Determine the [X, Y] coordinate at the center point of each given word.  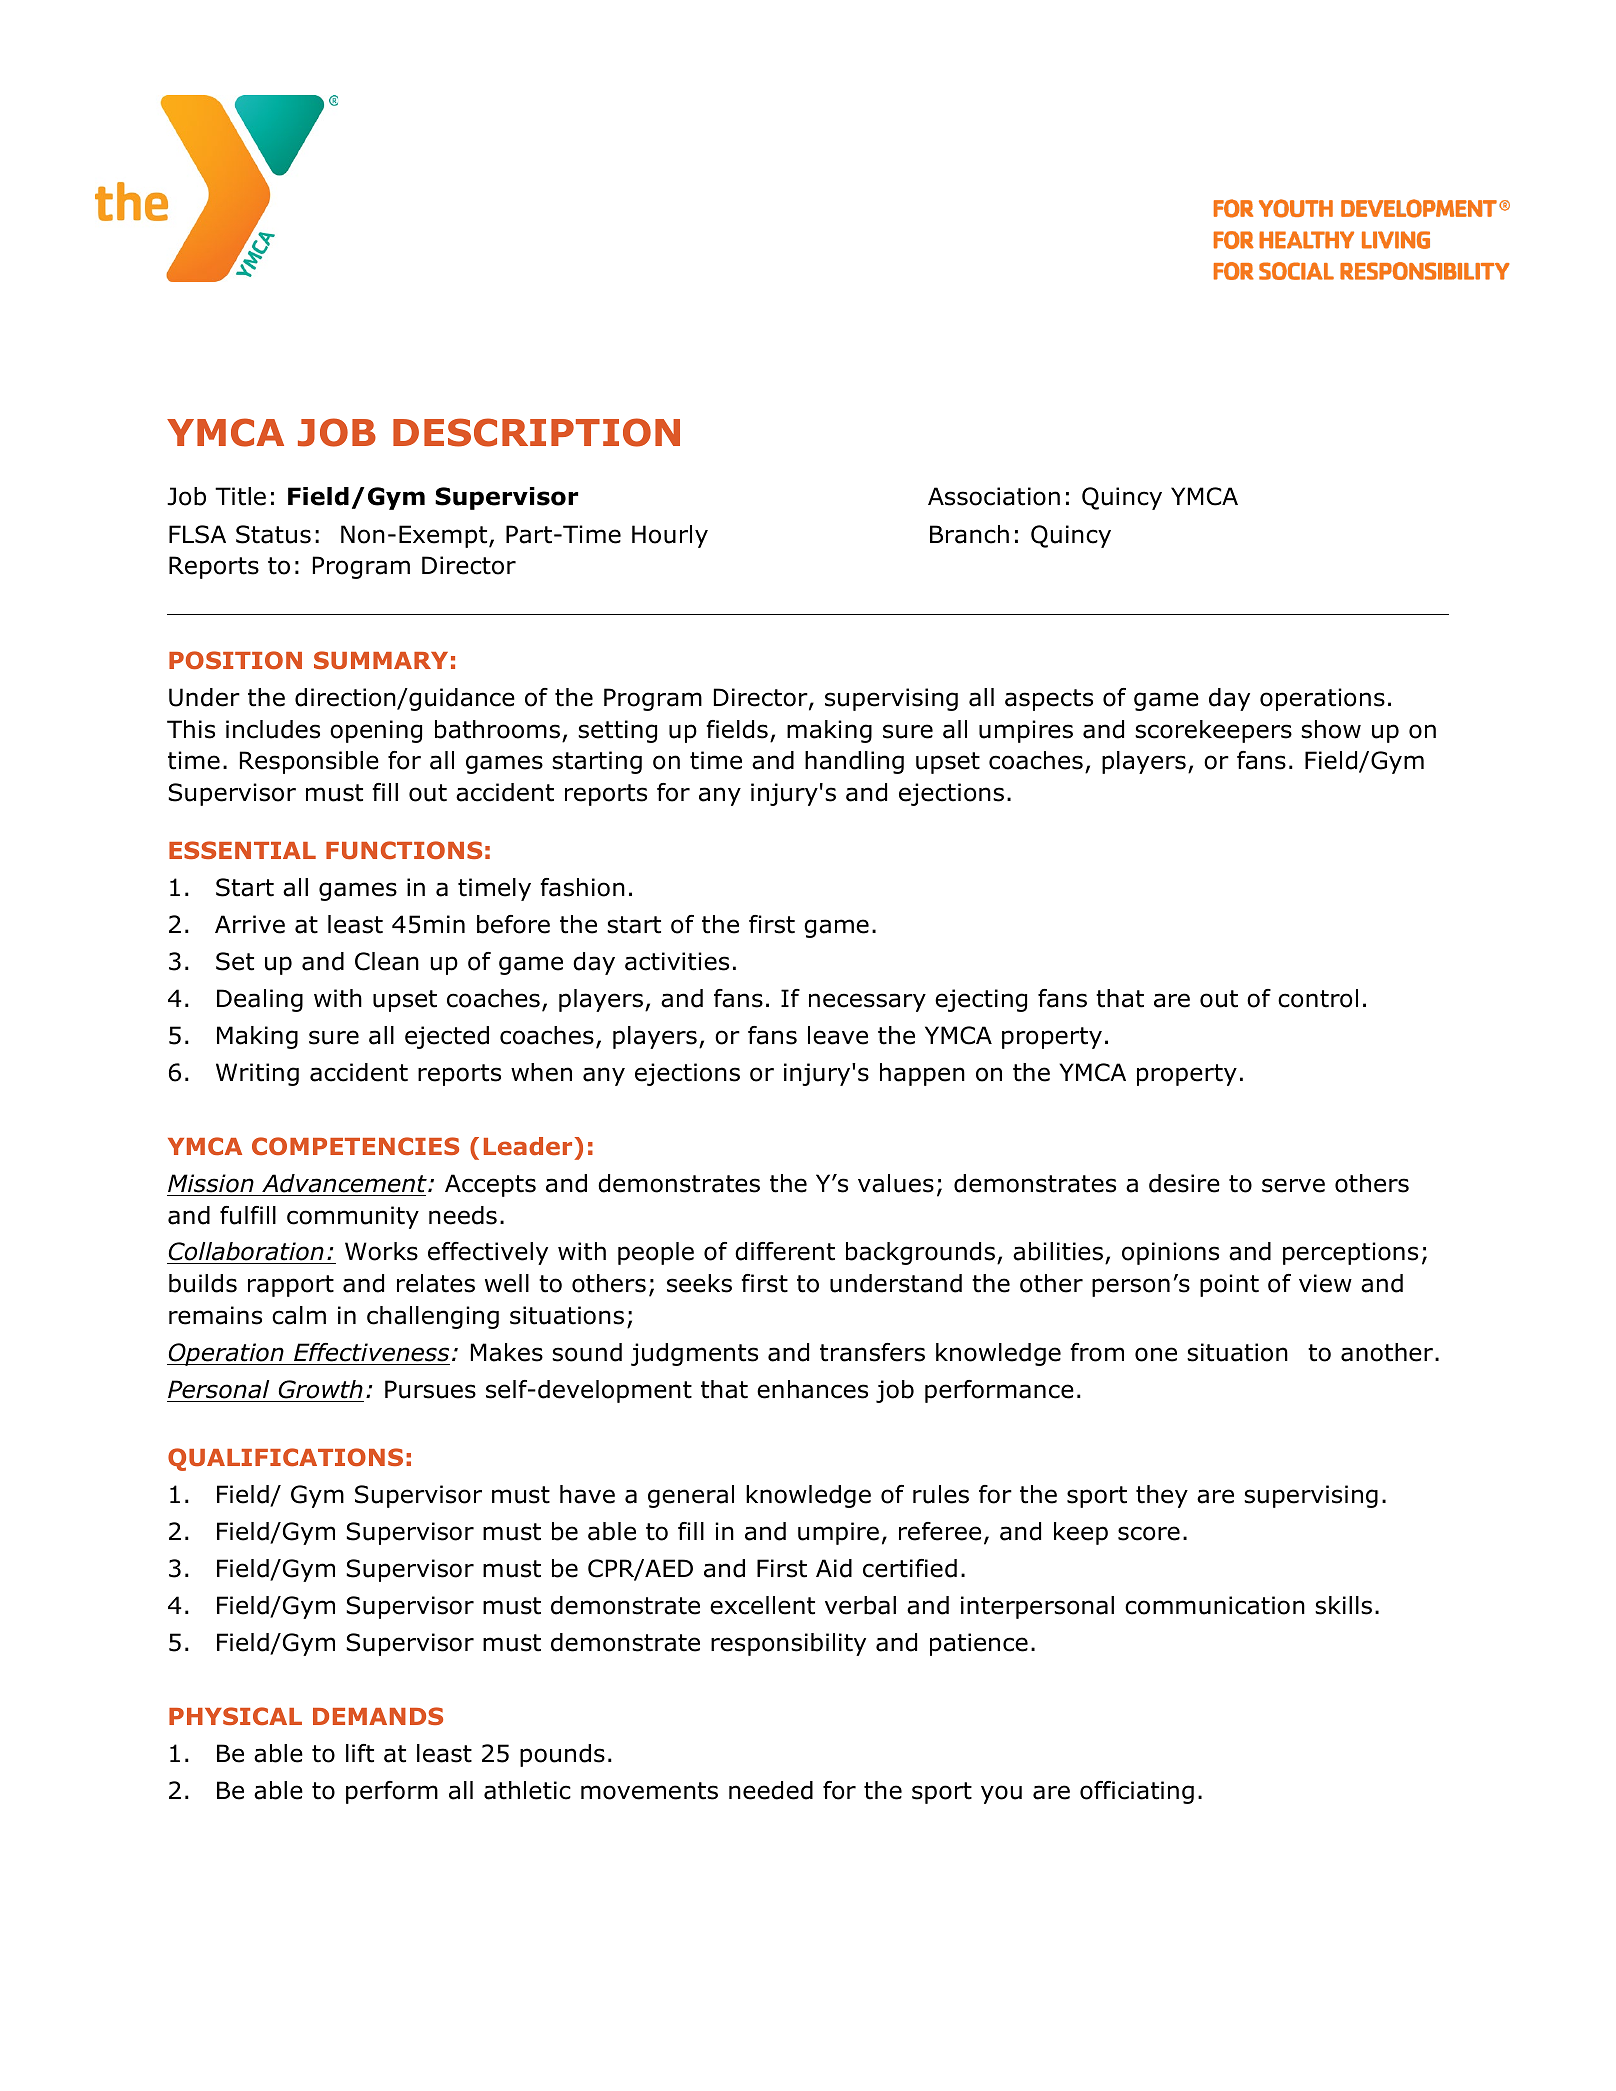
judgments [694, 1354]
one [1156, 1354]
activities [677, 961]
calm [299, 1315]
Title [240, 496]
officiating [1137, 1792]
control [1318, 998]
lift [360, 1753]
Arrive [250, 924]
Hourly [670, 536]
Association [994, 496]
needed [771, 1790]
